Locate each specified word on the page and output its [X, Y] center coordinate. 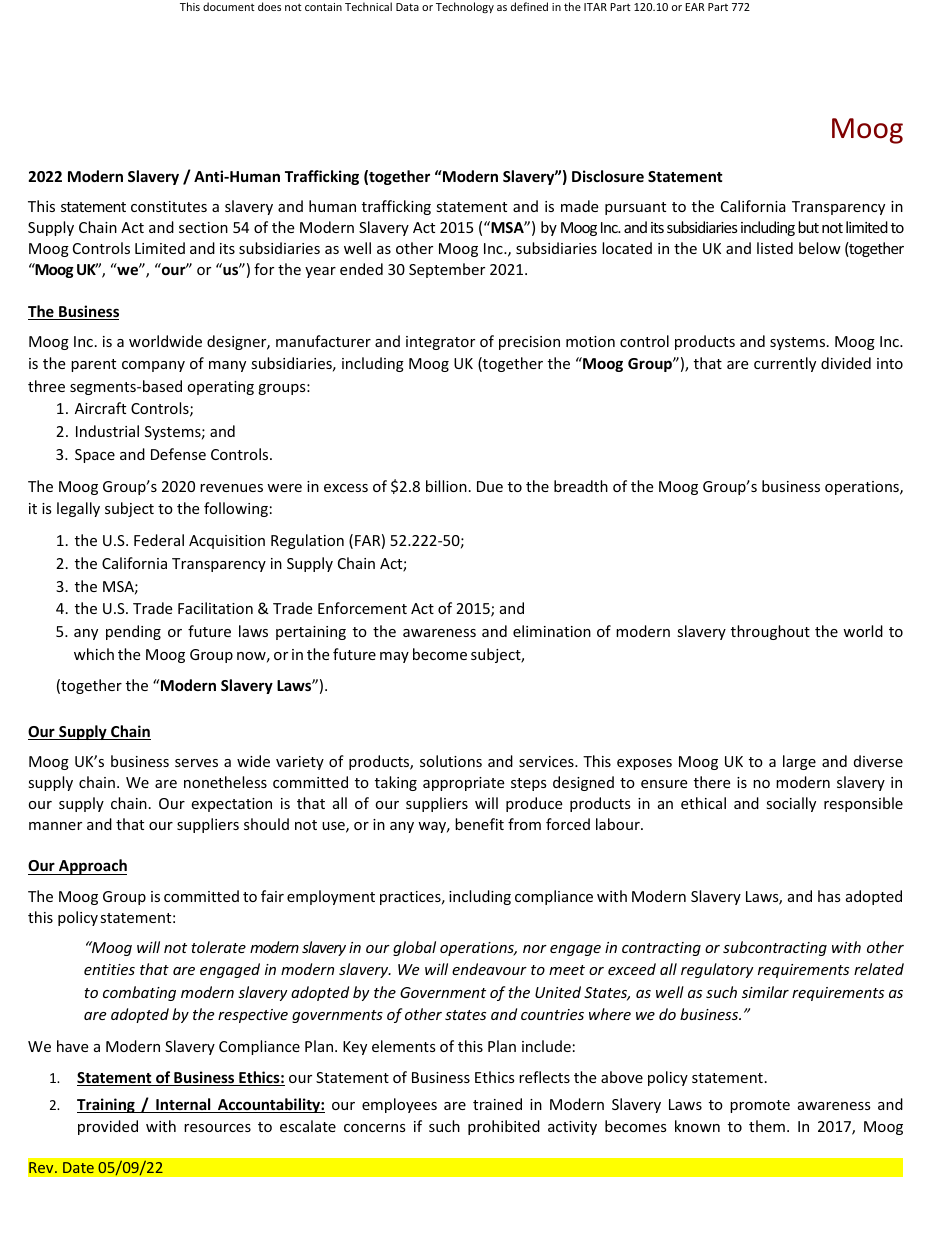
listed [775, 248]
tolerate [218, 947]
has [829, 896]
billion [446, 486]
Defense [178, 454]
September [447, 270]
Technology [465, 7]
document [229, 6]
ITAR [595, 7]
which [94, 654]
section [203, 227]
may [394, 657]
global [414, 948]
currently [785, 364]
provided [108, 1127]
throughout [770, 632]
